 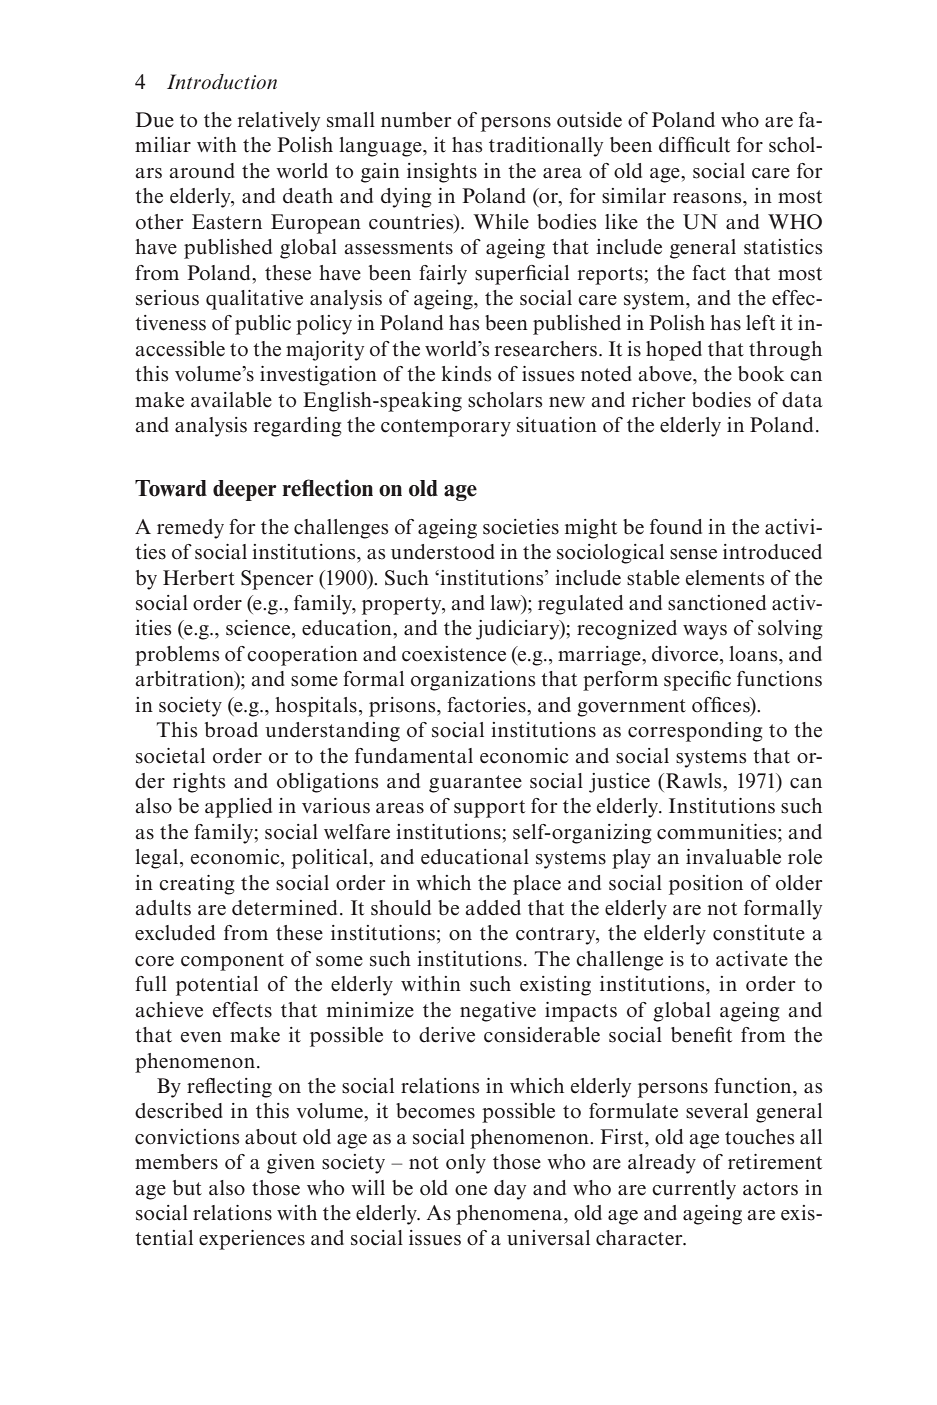 I want to click on difficult, so click(x=694, y=145).
